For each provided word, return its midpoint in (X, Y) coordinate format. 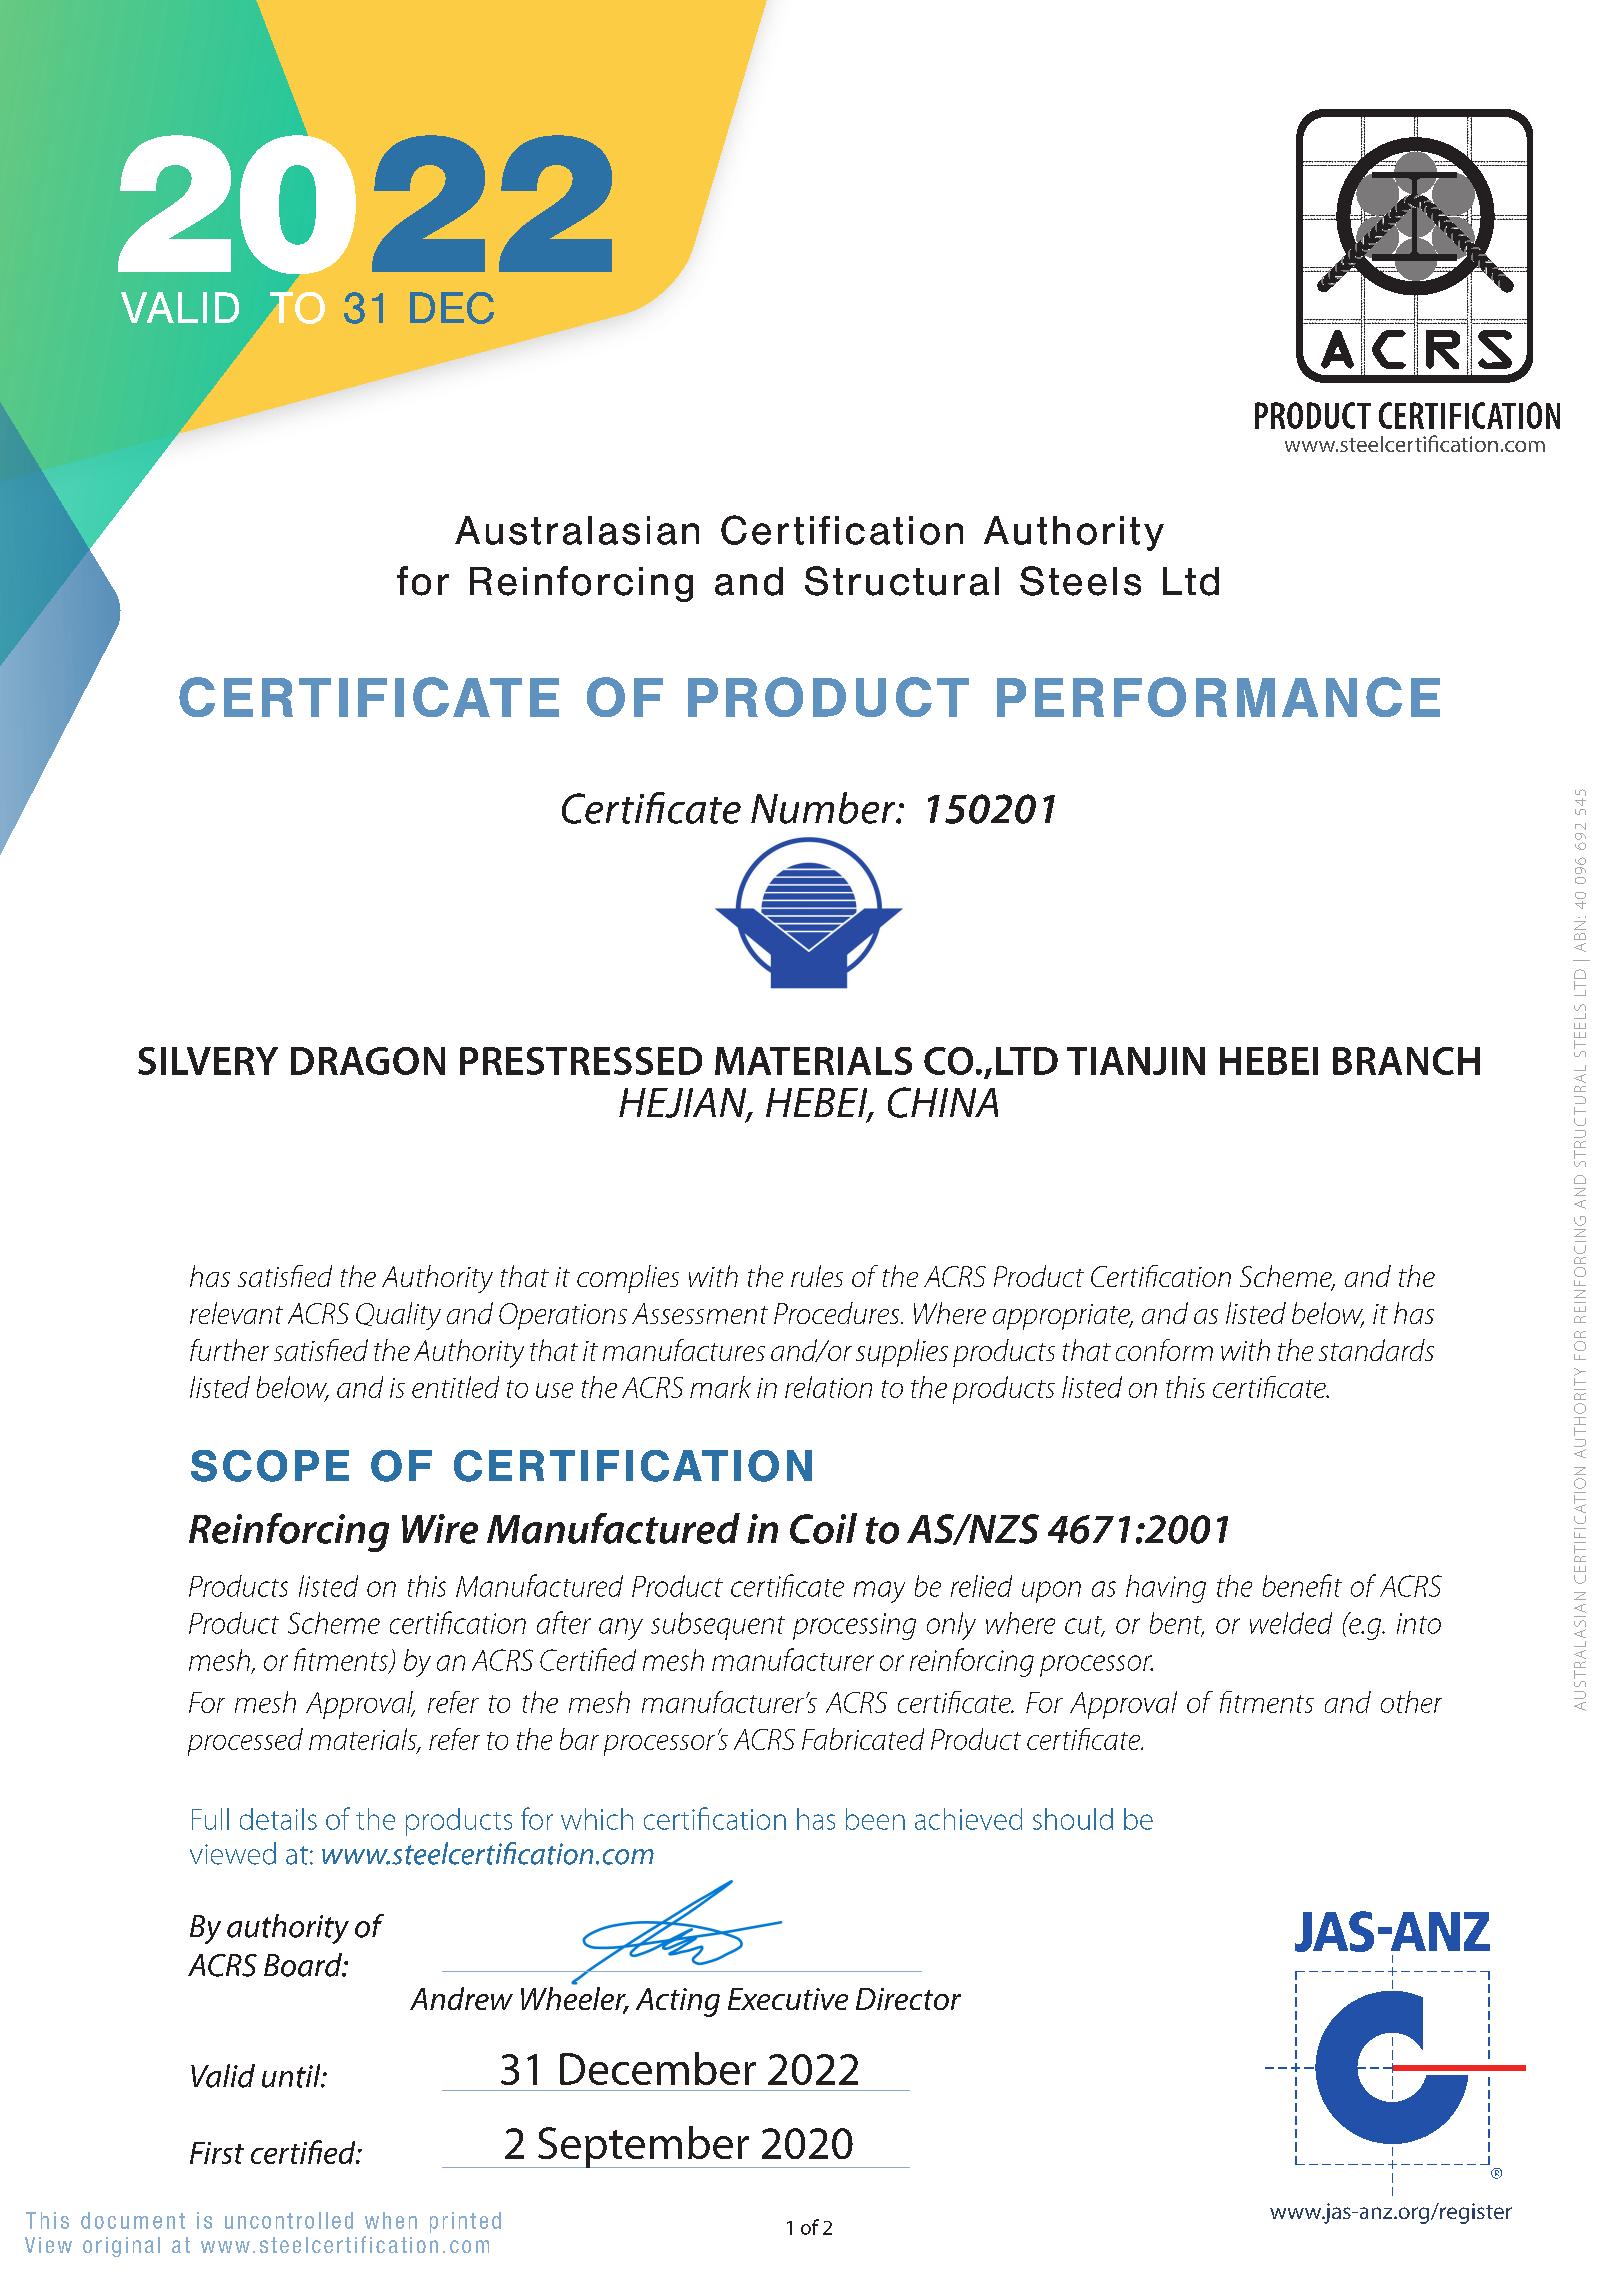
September (643, 2147)
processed (245, 1742)
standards (1376, 1350)
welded (1291, 1623)
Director (908, 1999)
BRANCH (1406, 1061)
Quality (398, 1316)
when (391, 2220)
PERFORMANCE (1218, 697)
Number (824, 808)
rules (817, 1276)
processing (854, 1626)
